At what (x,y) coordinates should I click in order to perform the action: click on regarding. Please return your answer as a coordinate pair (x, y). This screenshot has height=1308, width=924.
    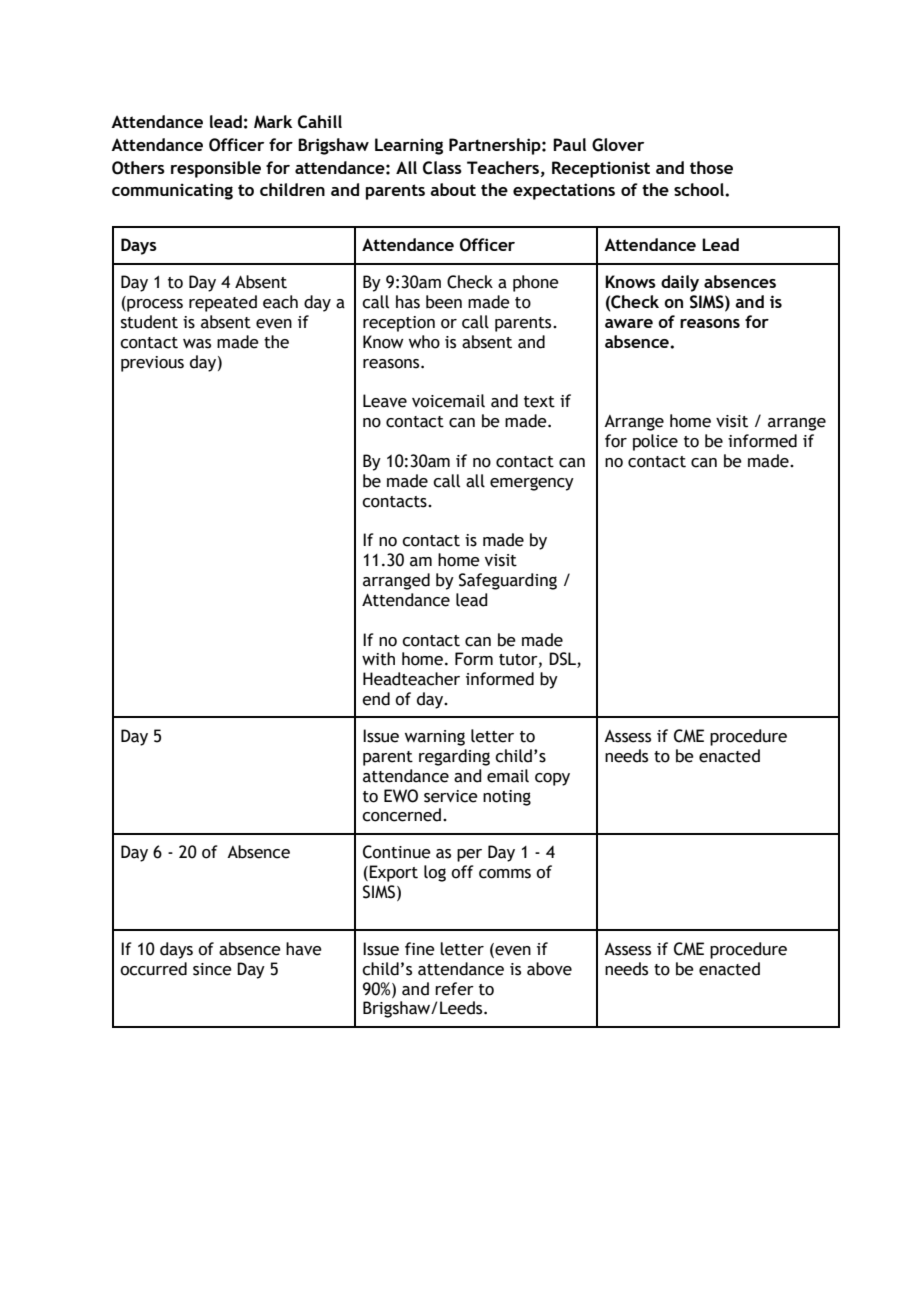
    Looking at the image, I should click on (454, 757).
